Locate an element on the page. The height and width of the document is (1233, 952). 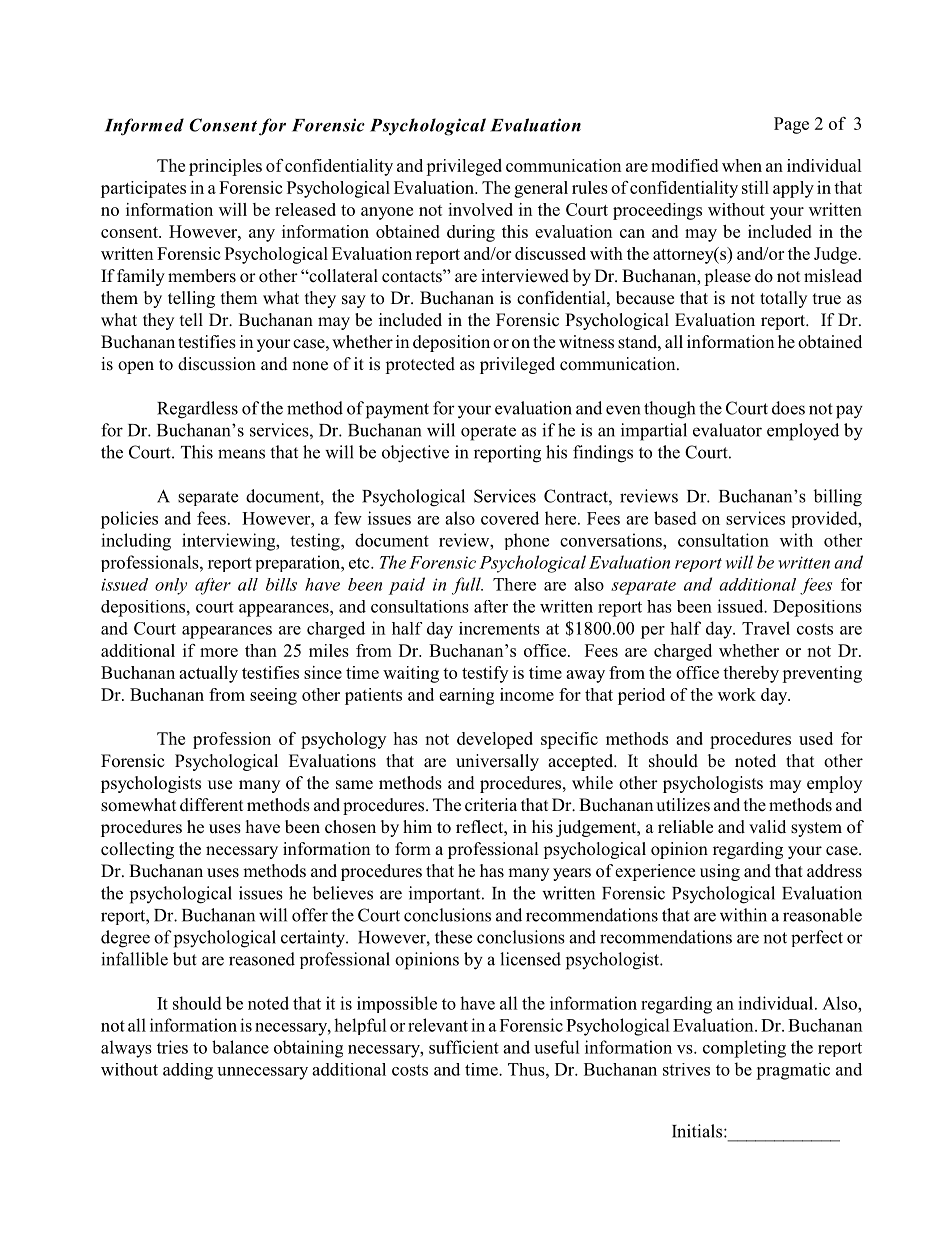
valid is located at coordinates (767, 826).
